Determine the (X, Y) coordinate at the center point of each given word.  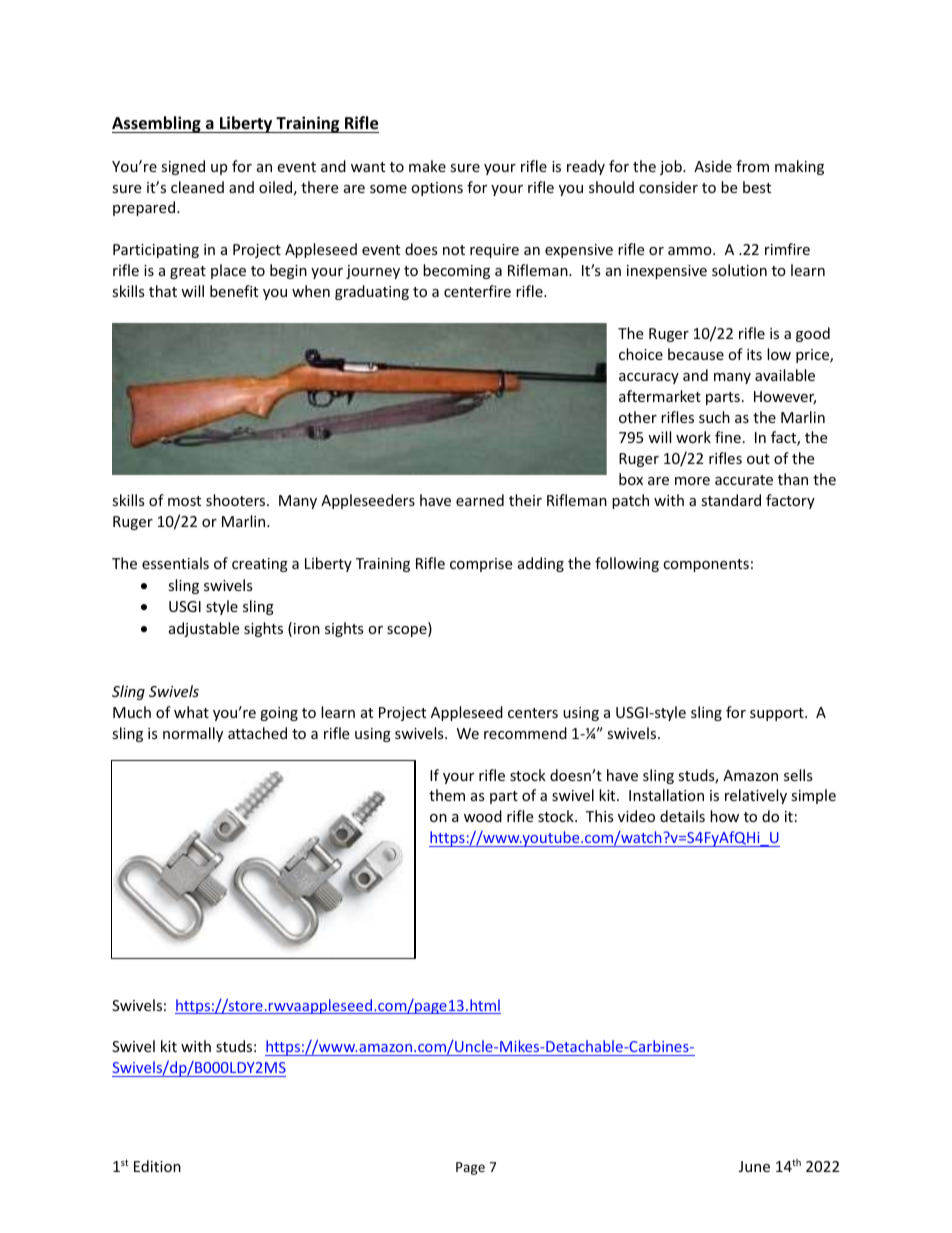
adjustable (204, 629)
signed (183, 167)
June (754, 1166)
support (778, 714)
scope (408, 631)
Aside (713, 166)
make (427, 166)
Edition (157, 1166)
